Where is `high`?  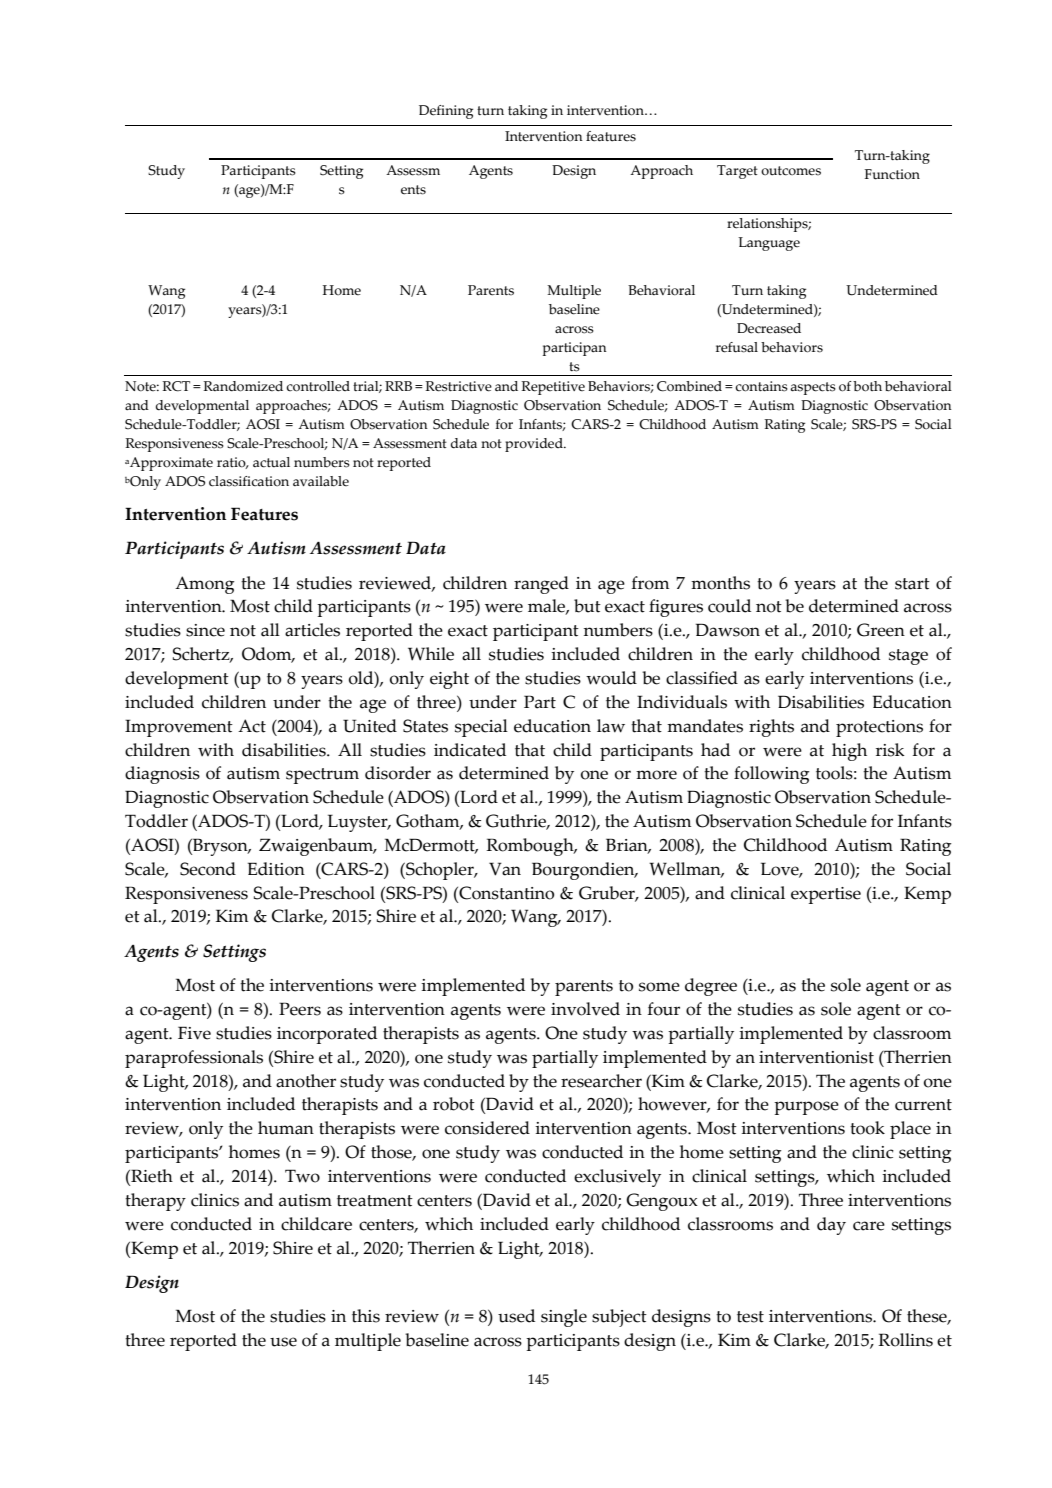 high is located at coordinates (849, 752).
